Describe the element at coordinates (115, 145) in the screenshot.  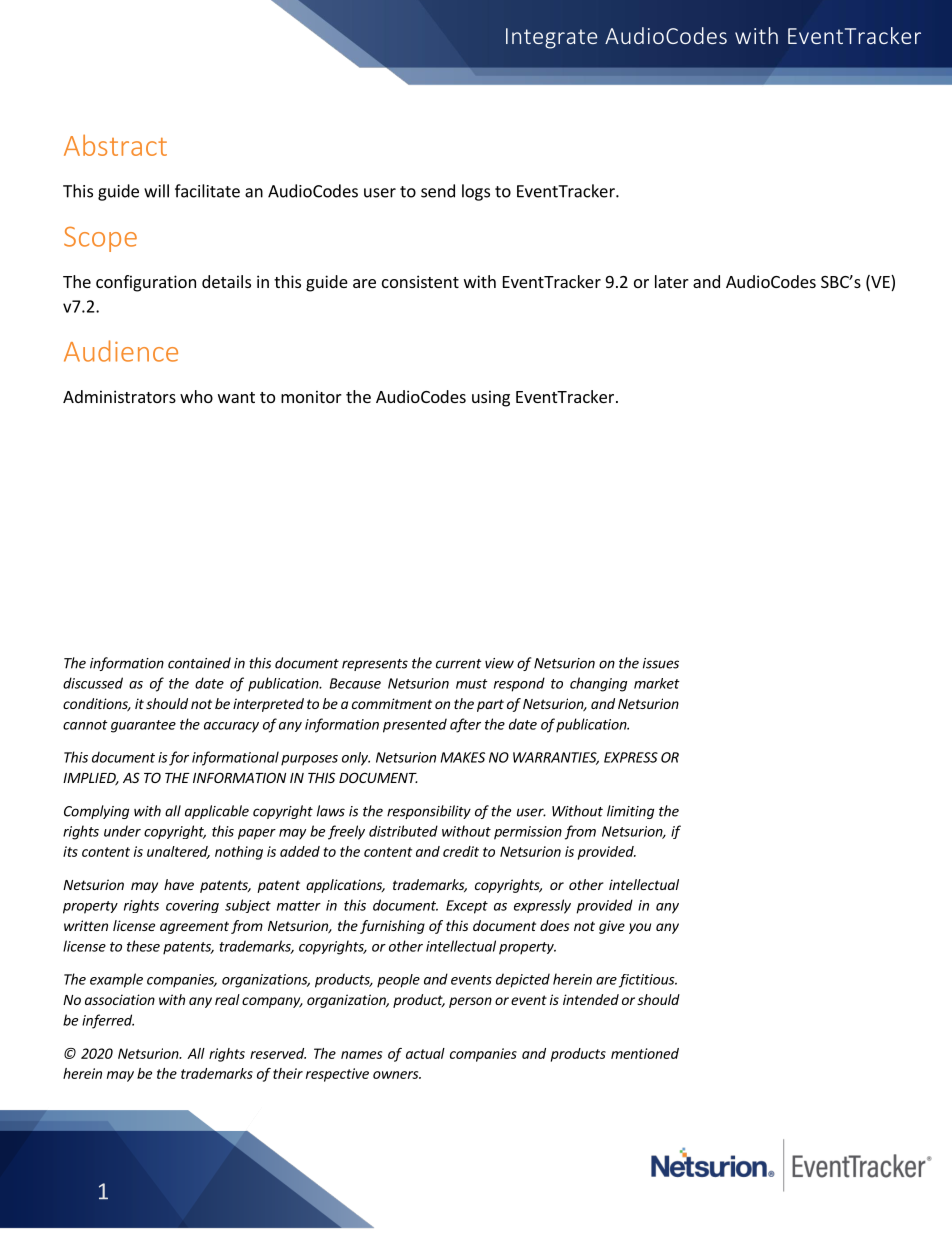
I see `Abstract` at that location.
